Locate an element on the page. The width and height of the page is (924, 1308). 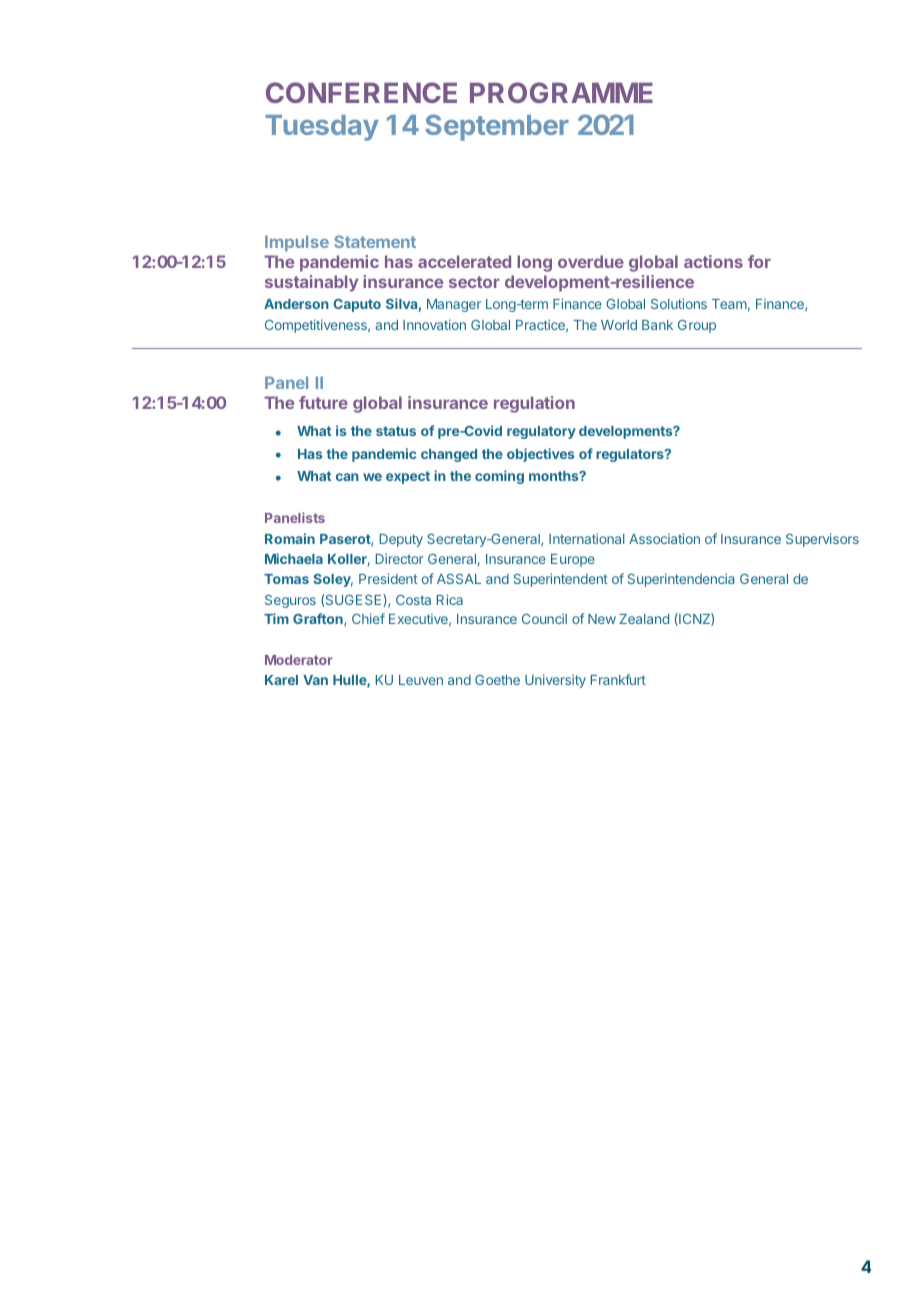
PROGRAMME is located at coordinates (561, 92).
